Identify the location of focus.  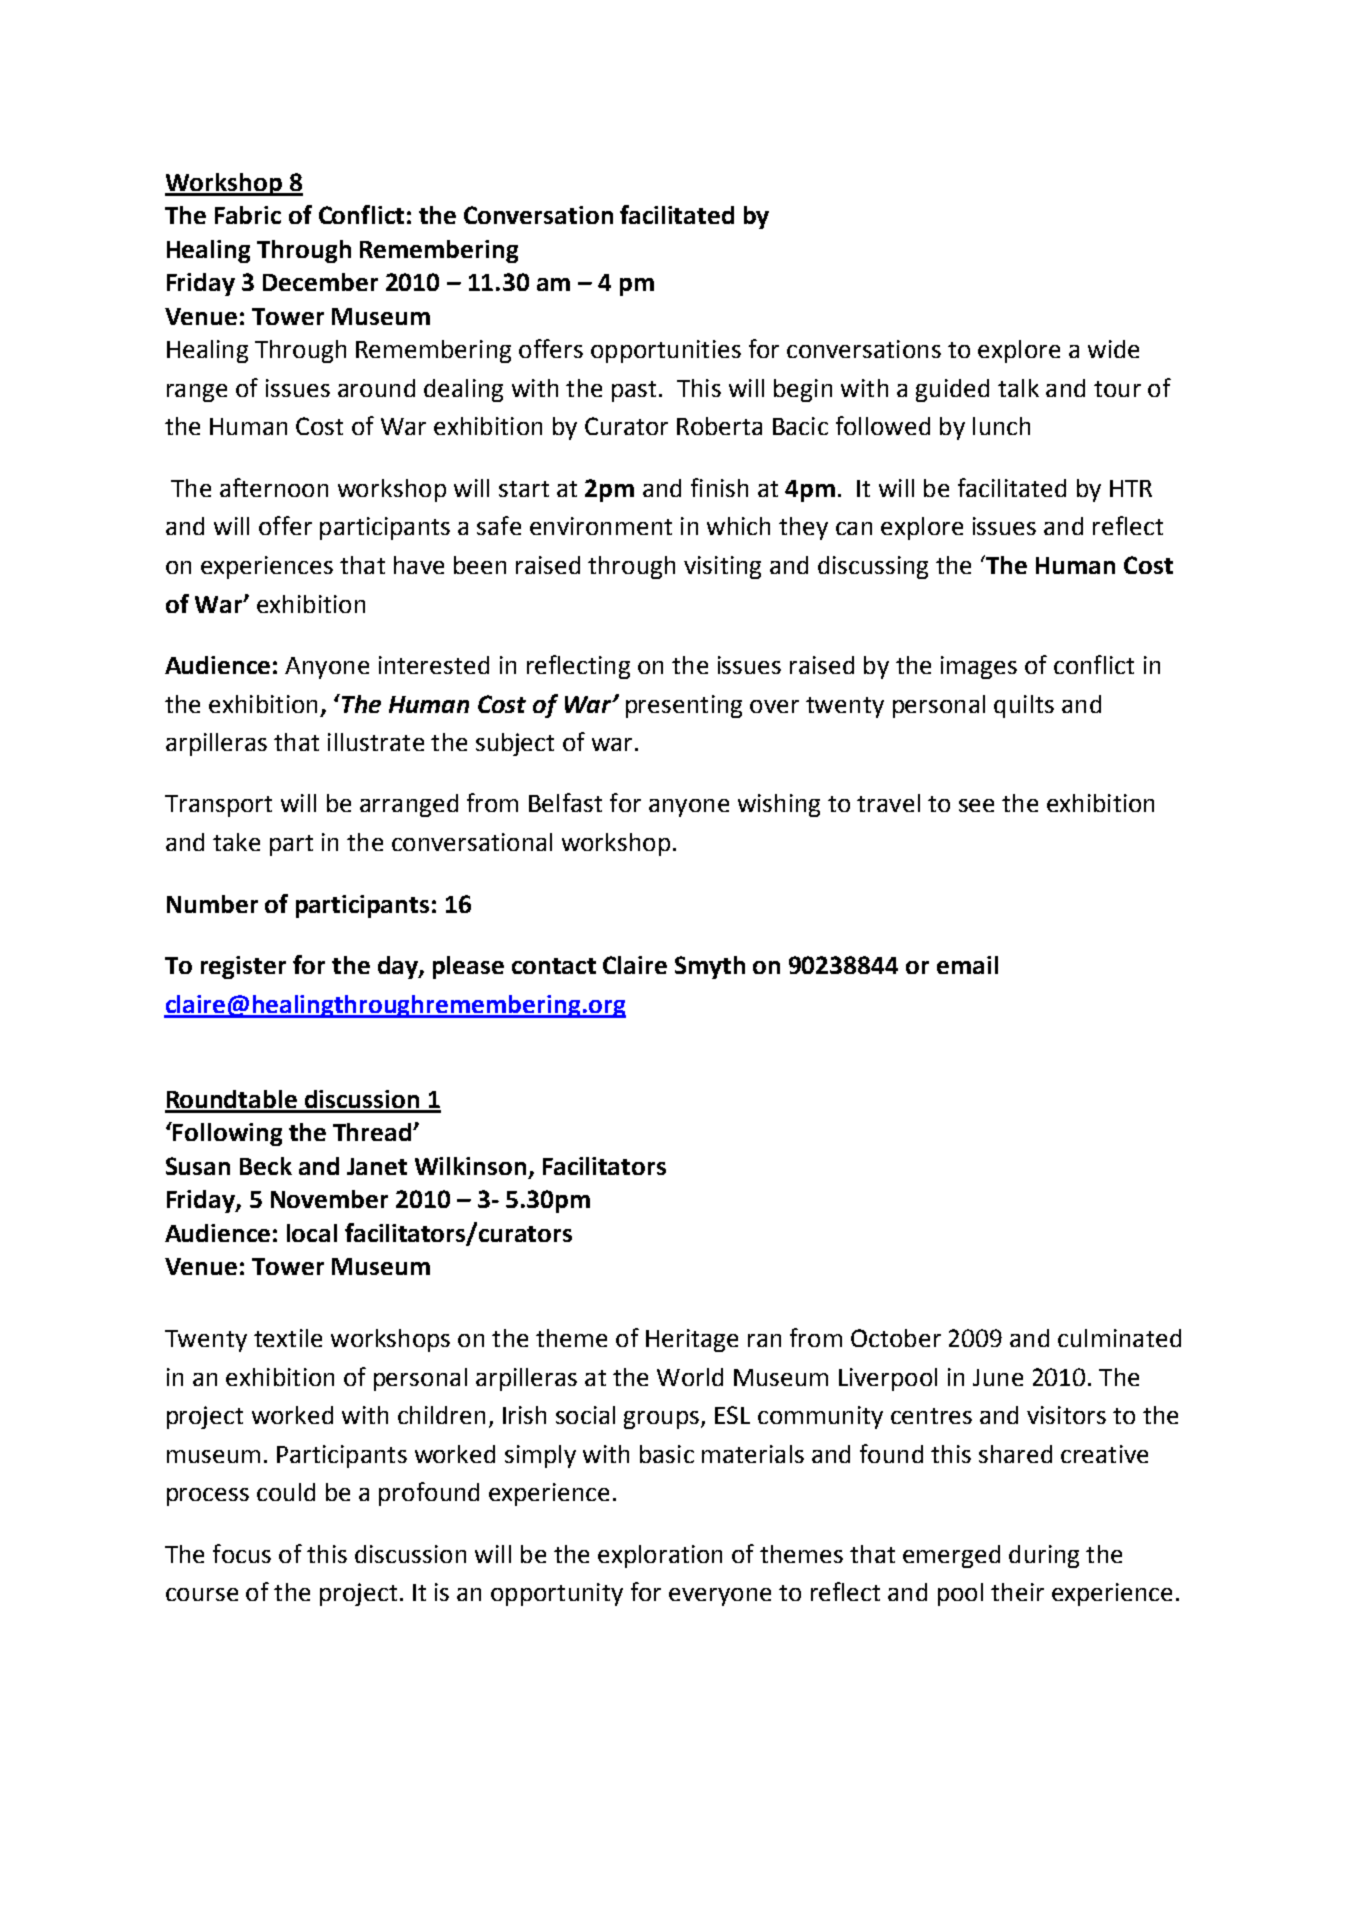
(242, 1553).
